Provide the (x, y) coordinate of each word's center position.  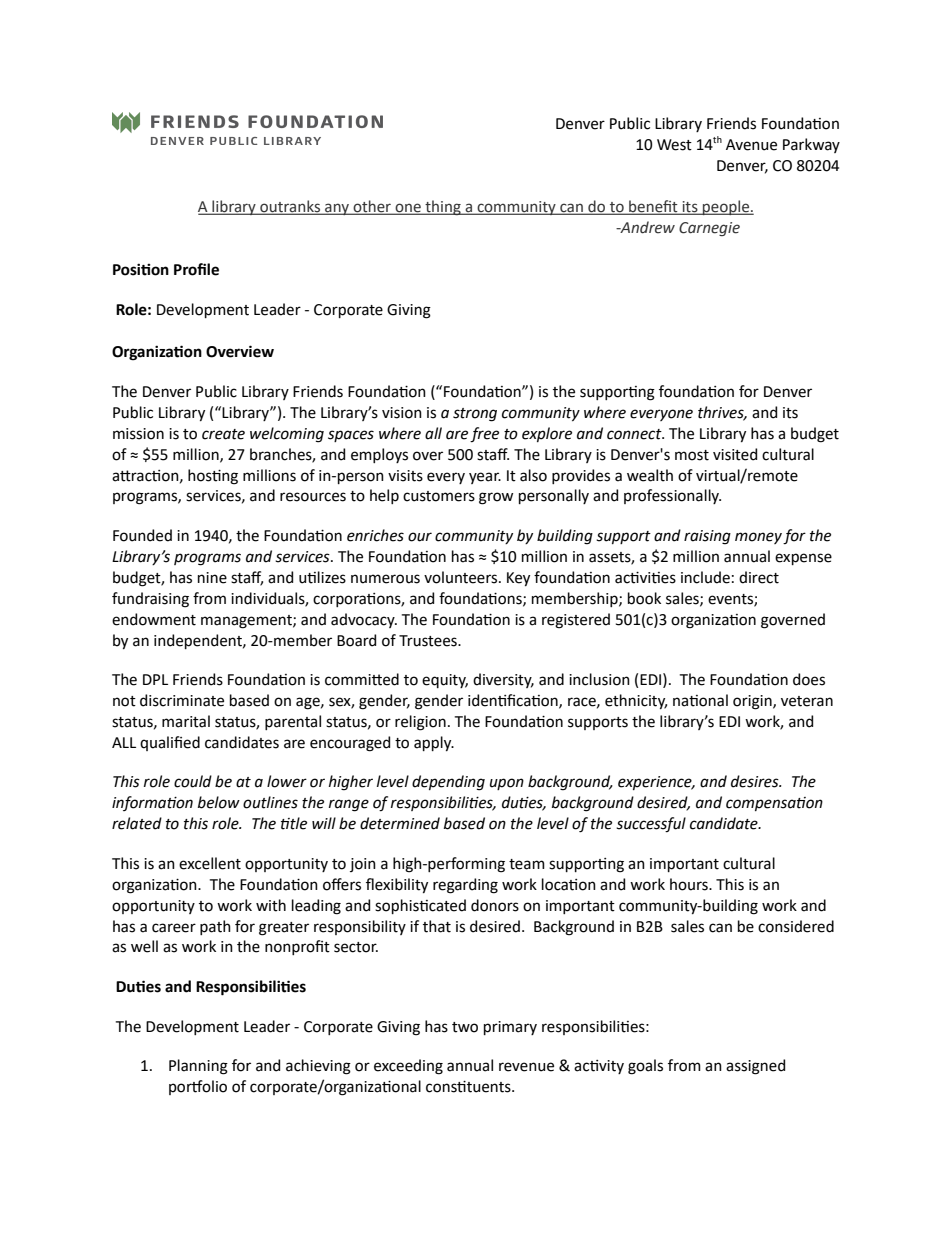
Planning (198, 1067)
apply (434, 743)
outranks (290, 207)
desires (756, 781)
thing (443, 207)
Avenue (751, 145)
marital (186, 721)
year (485, 478)
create (223, 434)
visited (735, 454)
